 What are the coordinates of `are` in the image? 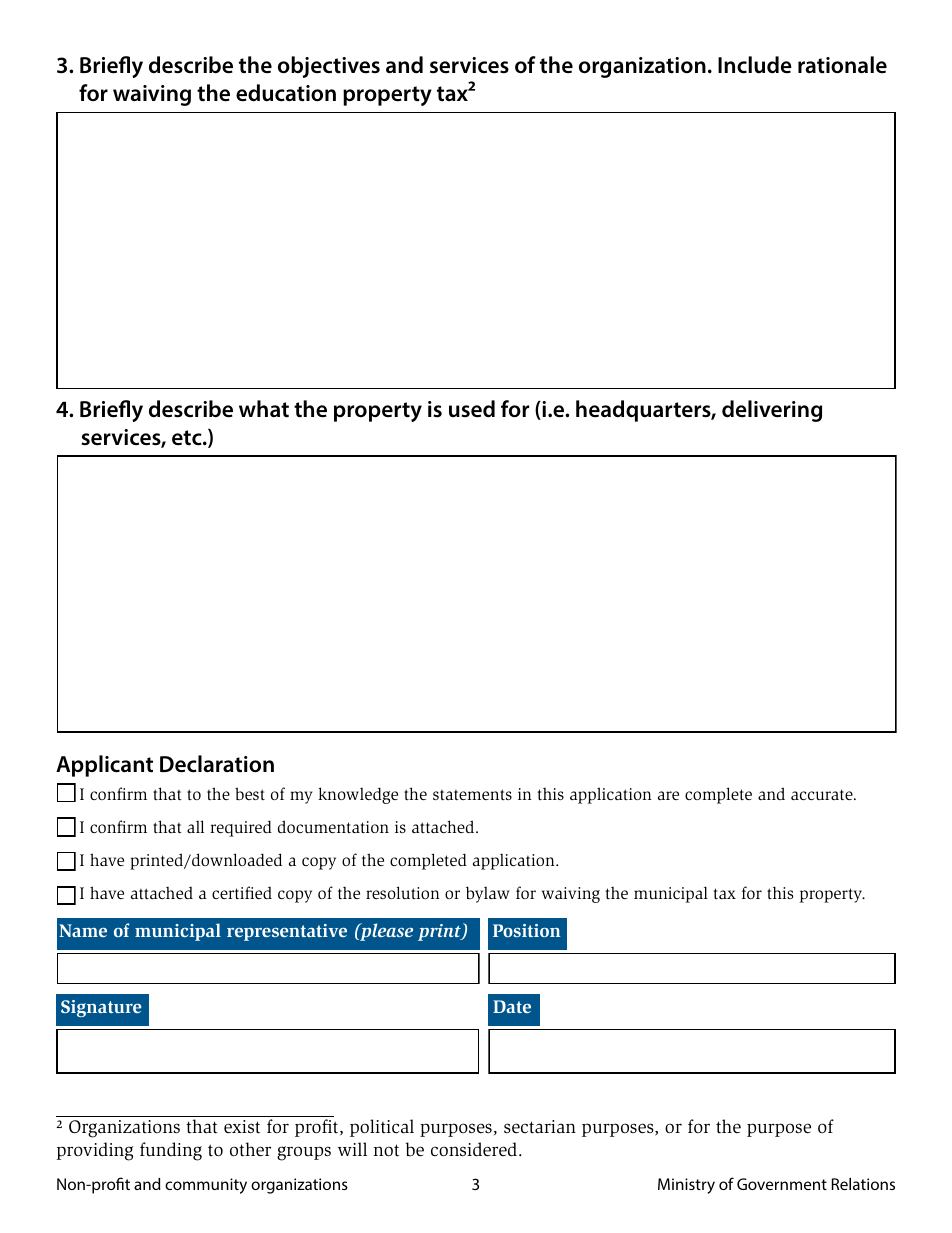 It's located at (668, 795).
